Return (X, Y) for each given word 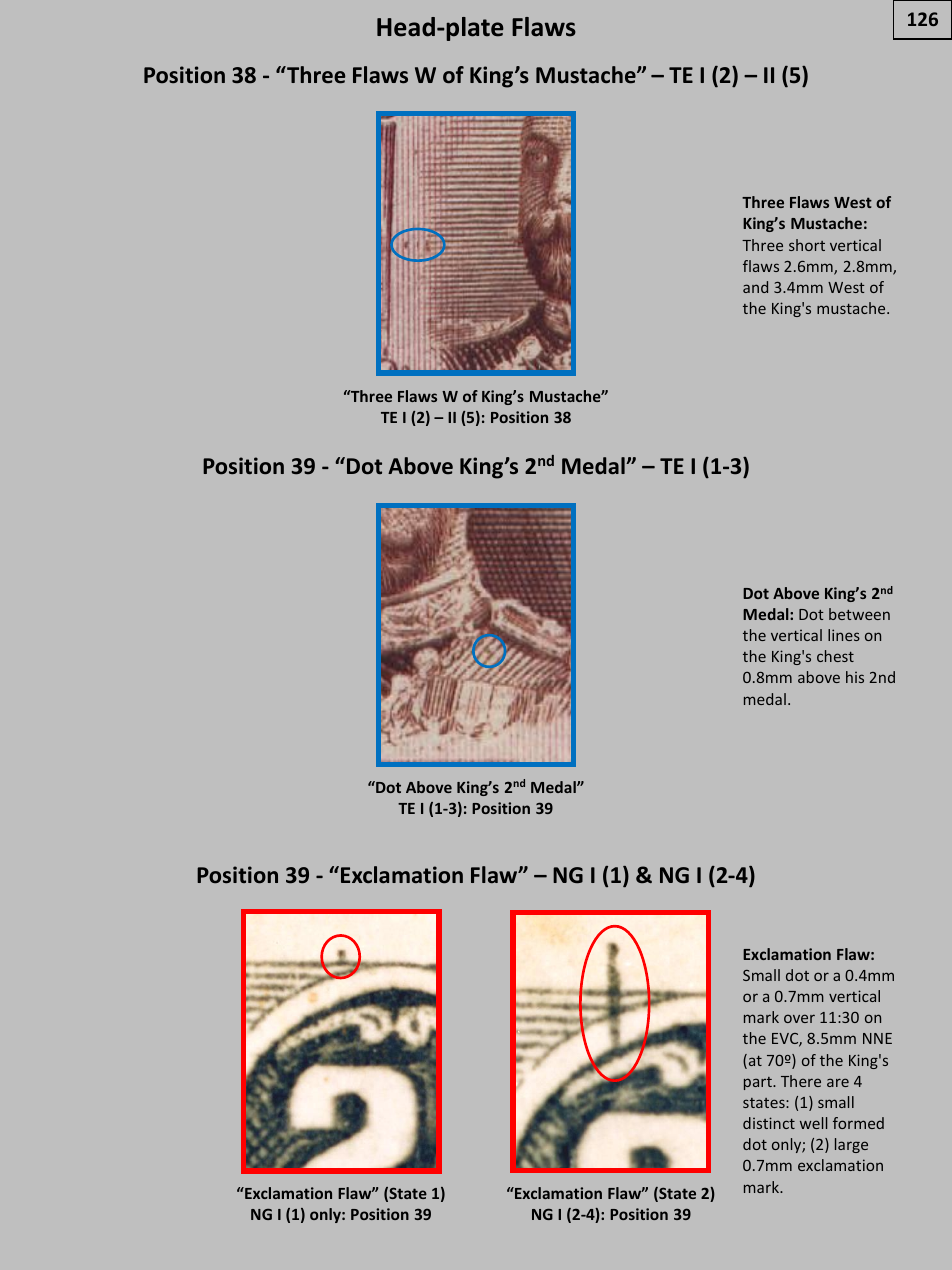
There (801, 1081)
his (855, 677)
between (859, 614)
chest (835, 656)
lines (844, 635)
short (807, 245)
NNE (877, 1038)
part (759, 1083)
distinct (769, 1123)
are (838, 1082)
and (755, 287)
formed (858, 1123)
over (799, 1018)
